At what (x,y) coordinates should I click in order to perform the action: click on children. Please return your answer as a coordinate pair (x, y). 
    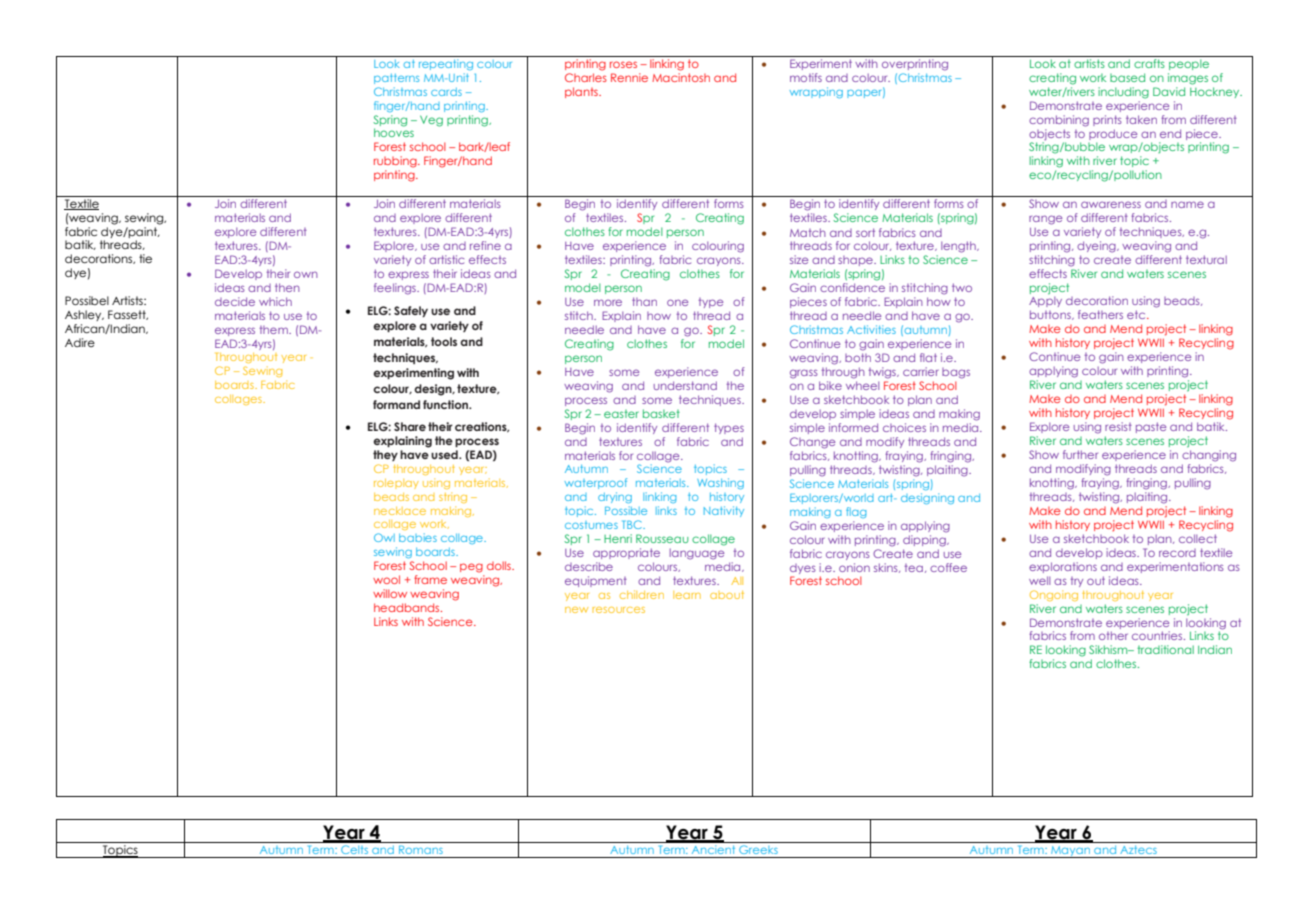
    Looking at the image, I should click on (642, 594).
